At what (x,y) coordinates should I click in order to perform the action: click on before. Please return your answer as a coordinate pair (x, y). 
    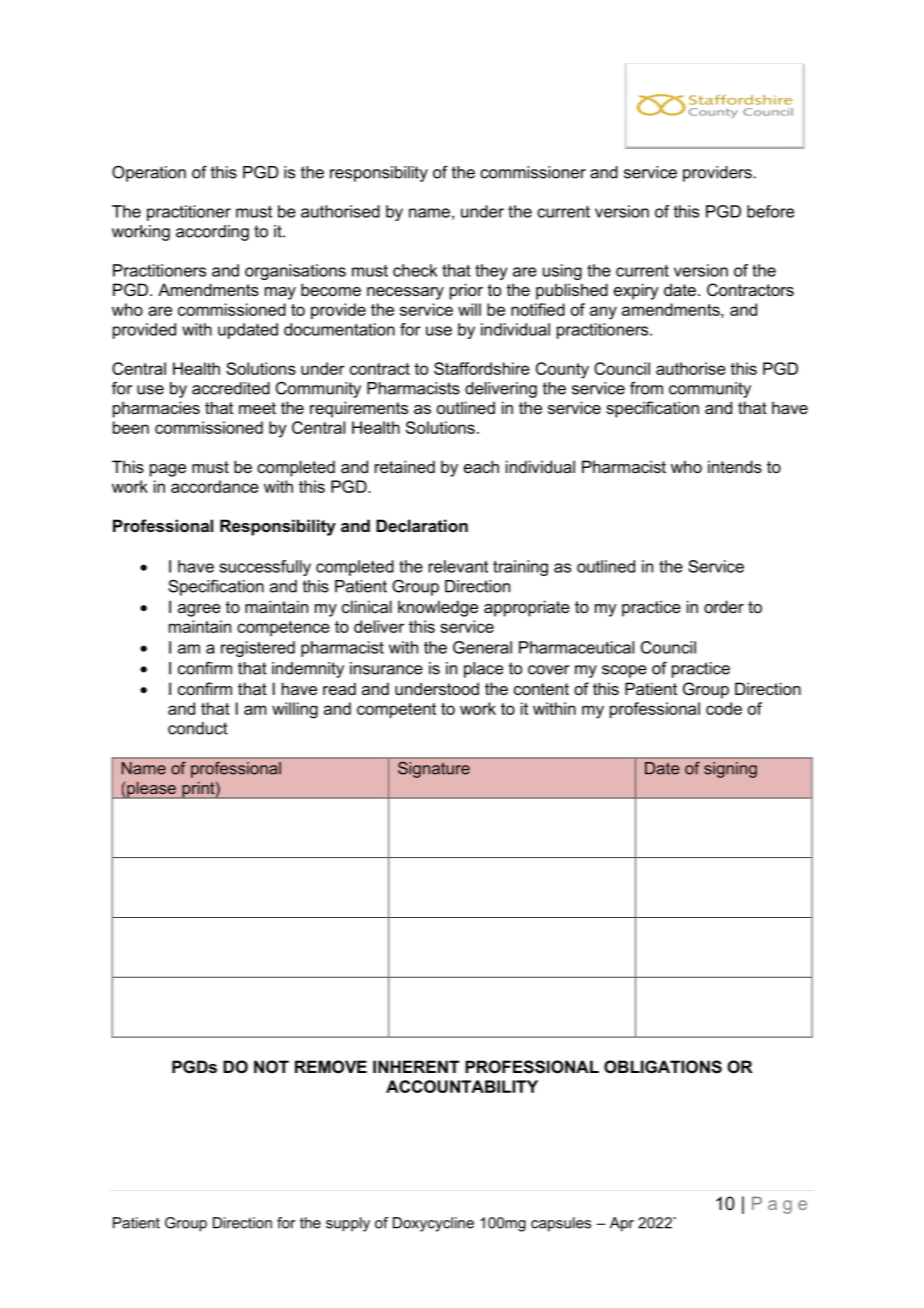
    Looking at the image, I should click on (770, 211).
